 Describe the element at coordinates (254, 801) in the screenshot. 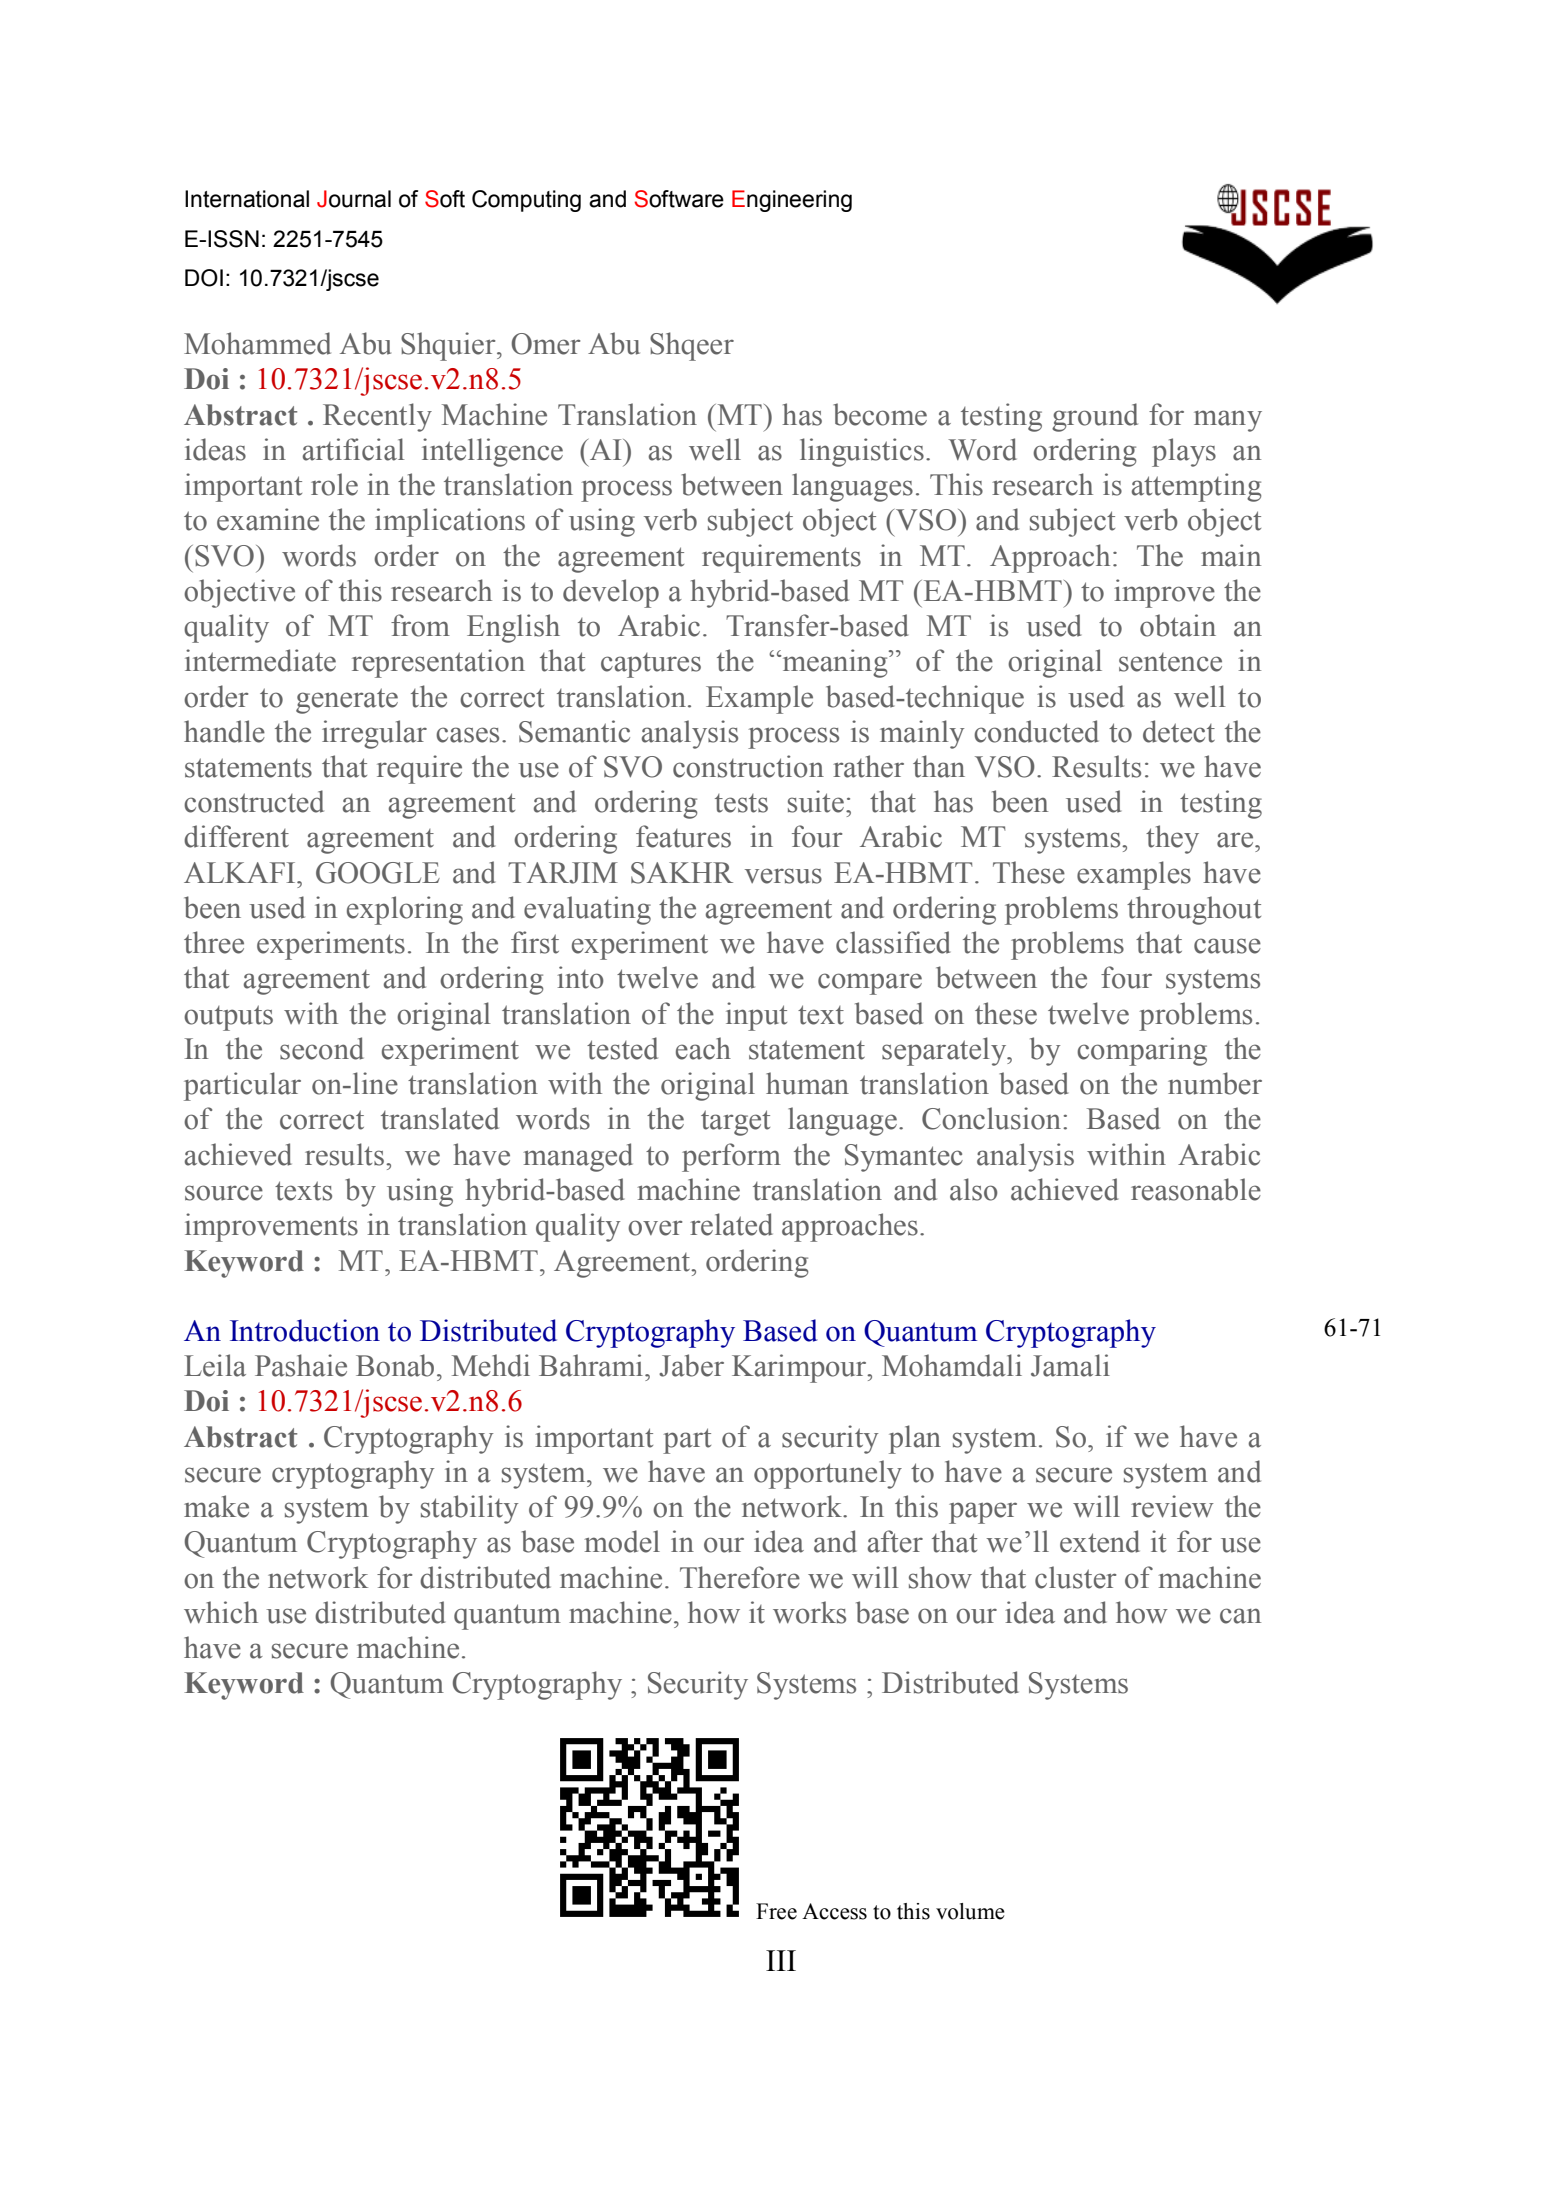

I see `constructed` at that location.
